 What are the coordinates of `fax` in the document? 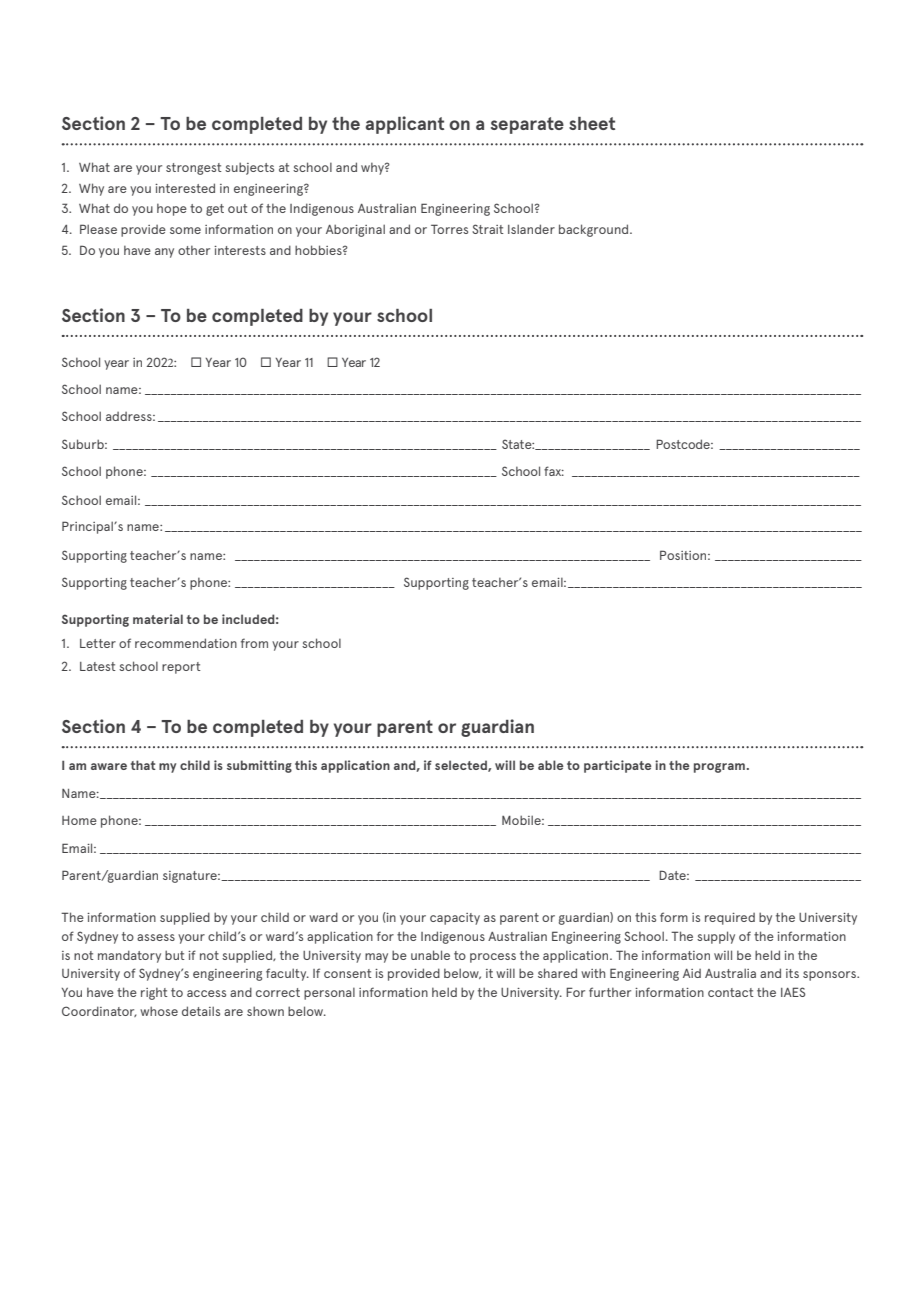 It's located at (554, 471).
